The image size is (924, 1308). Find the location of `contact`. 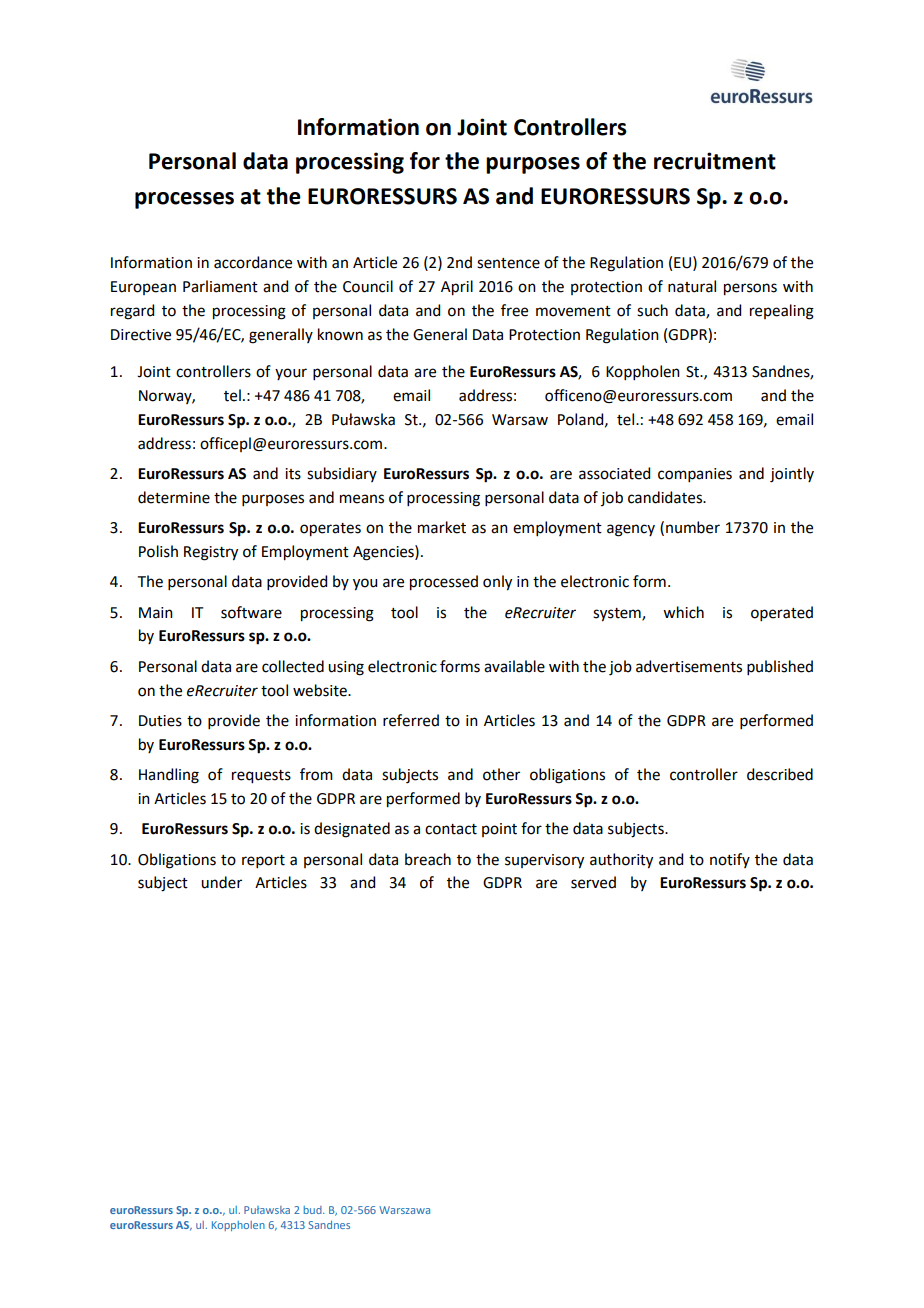

contact is located at coordinates (451, 829).
